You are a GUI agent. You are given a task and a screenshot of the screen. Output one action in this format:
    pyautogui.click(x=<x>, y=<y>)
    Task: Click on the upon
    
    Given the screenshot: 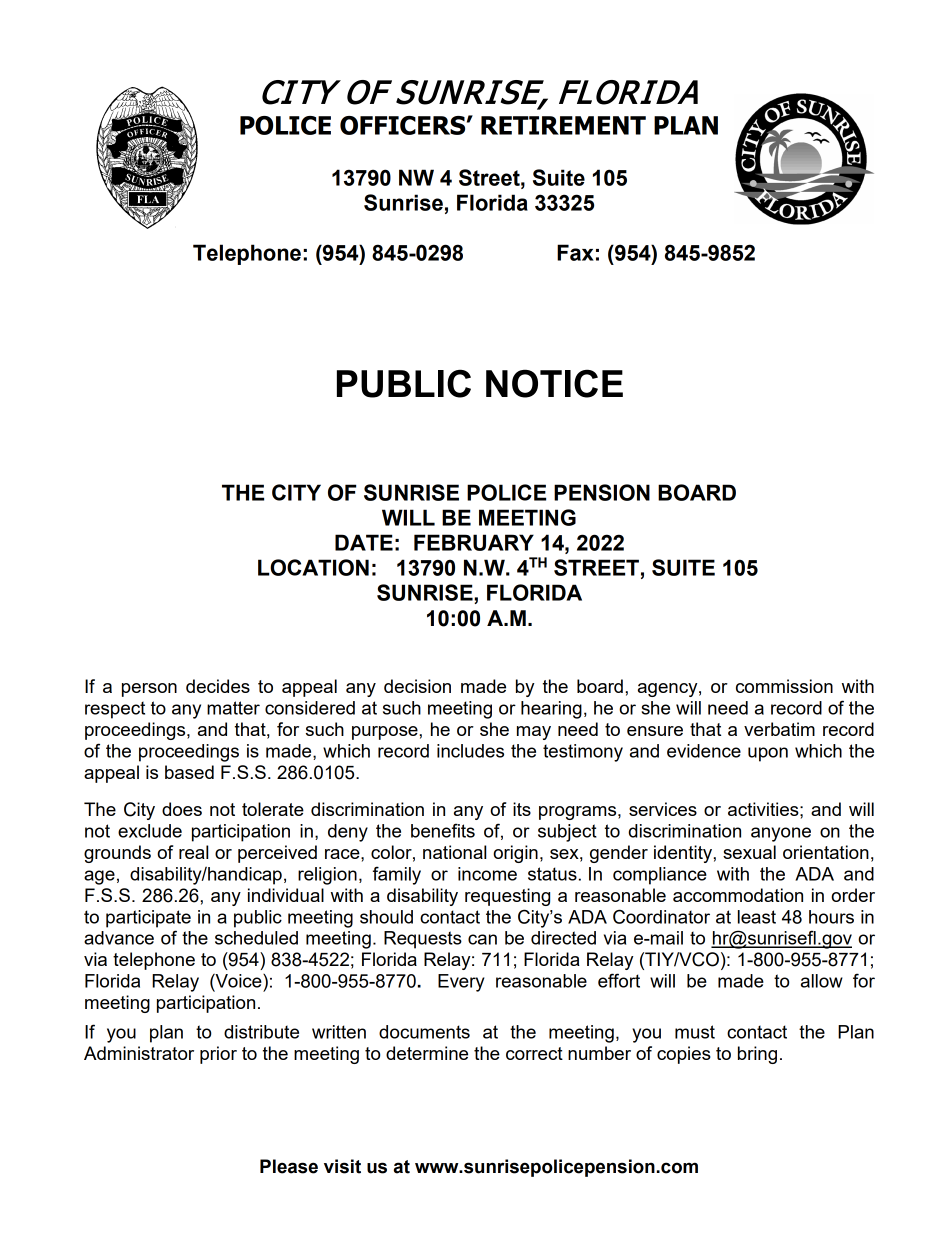 What is the action you would take?
    pyautogui.click(x=768, y=754)
